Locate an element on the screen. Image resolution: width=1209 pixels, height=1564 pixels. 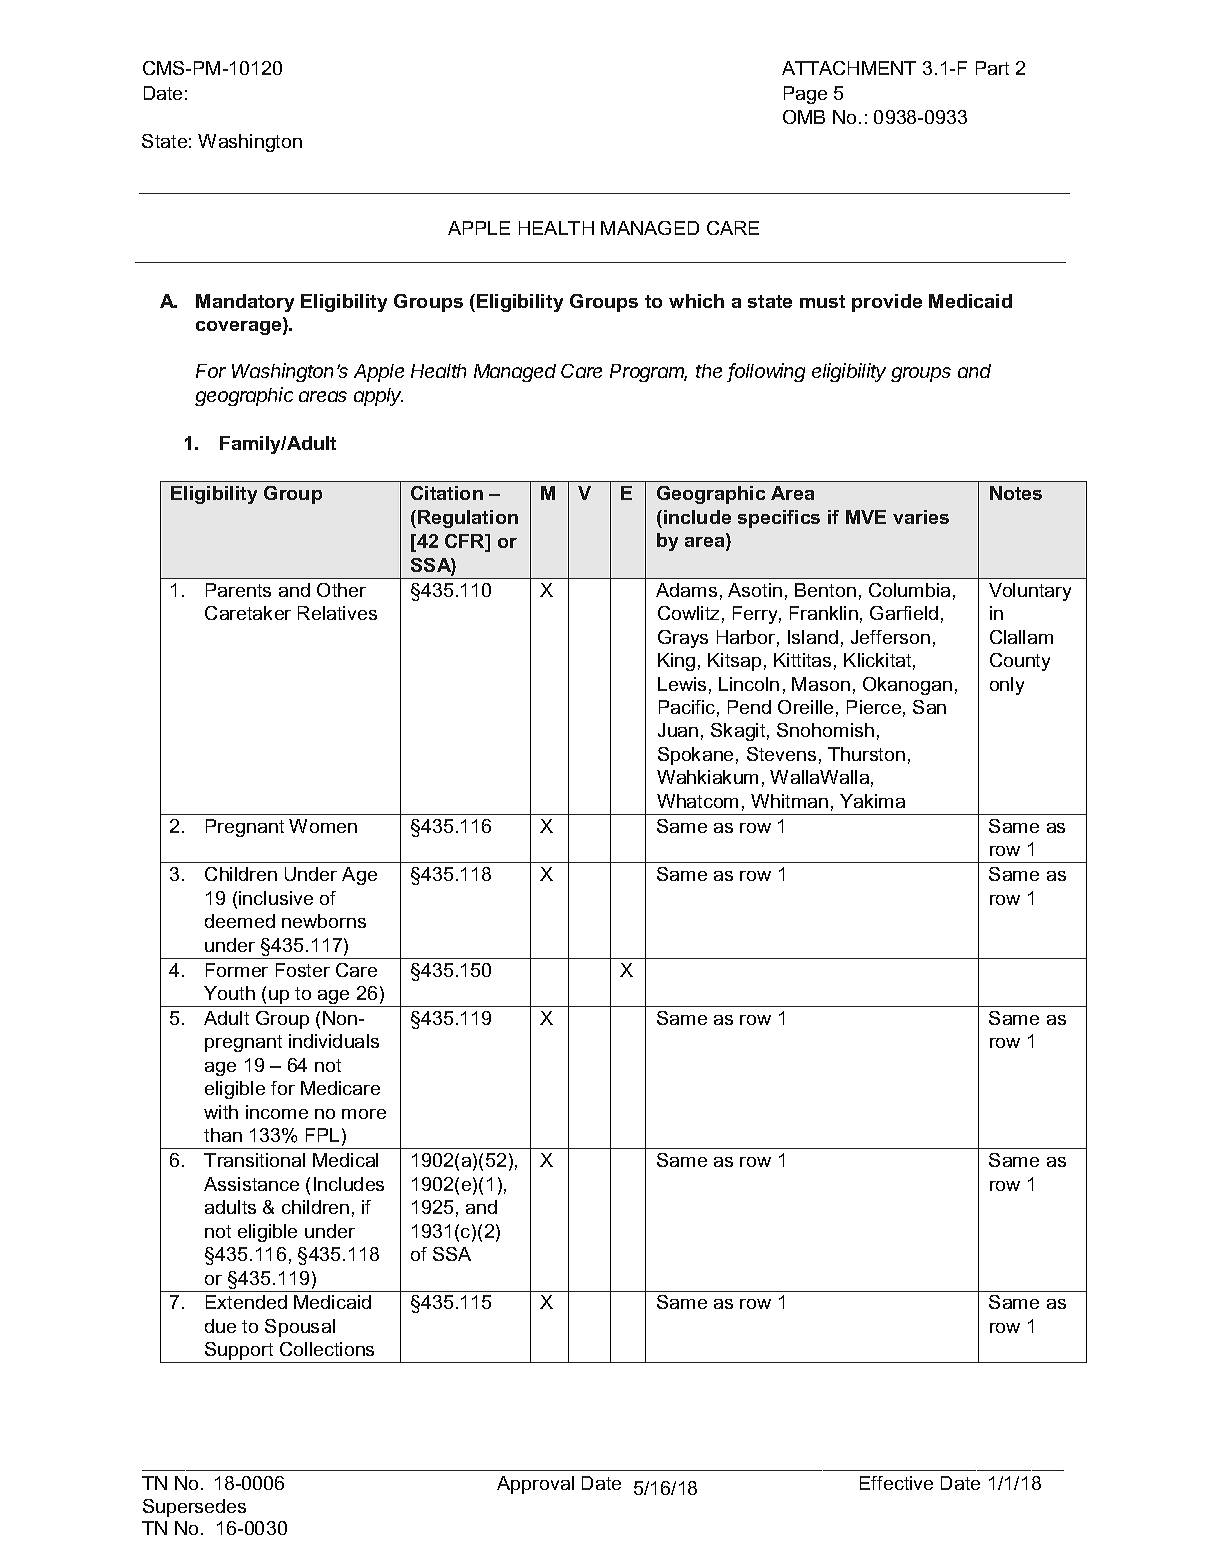
Adams is located at coordinates (686, 590).
